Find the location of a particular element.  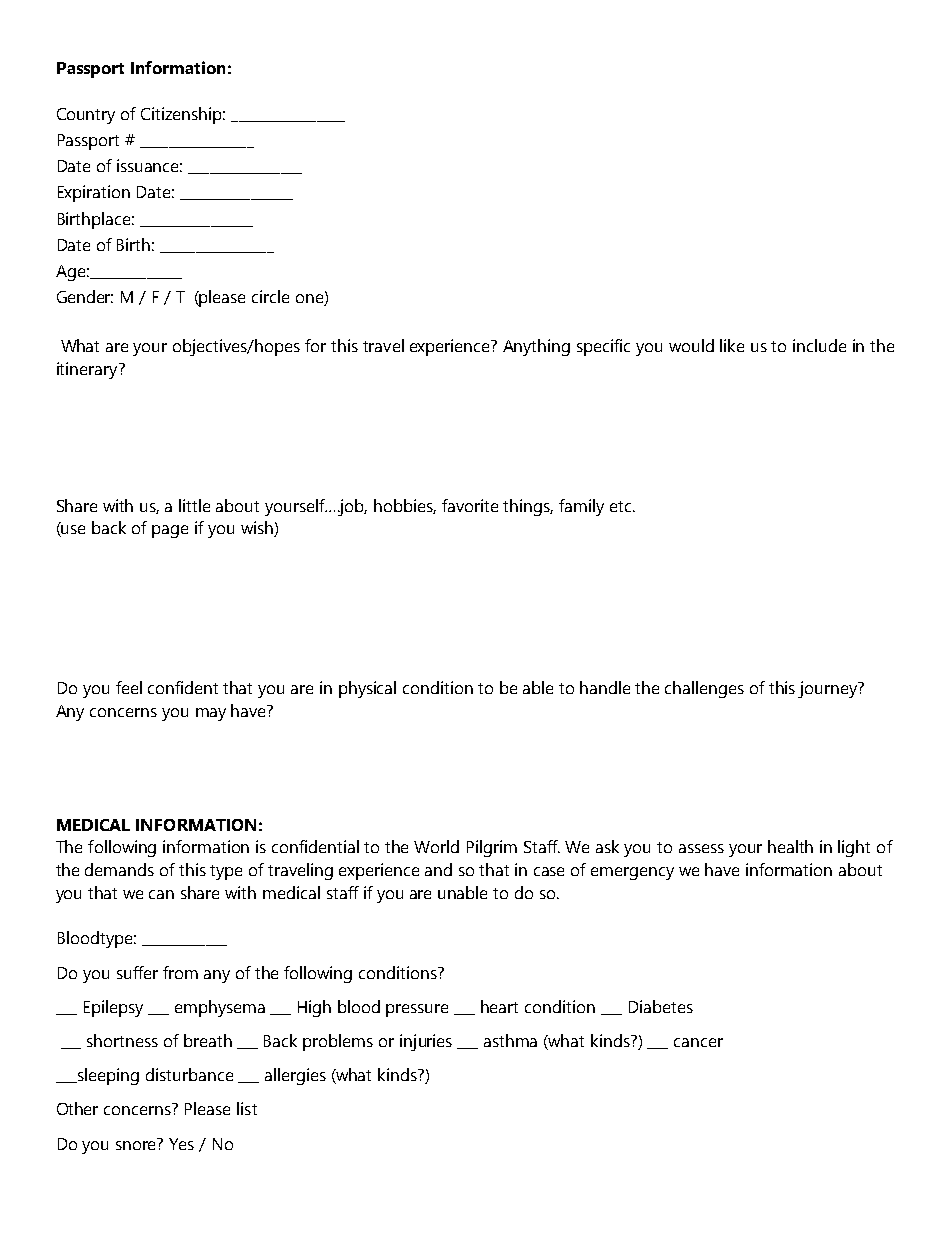

circle is located at coordinates (270, 296).
